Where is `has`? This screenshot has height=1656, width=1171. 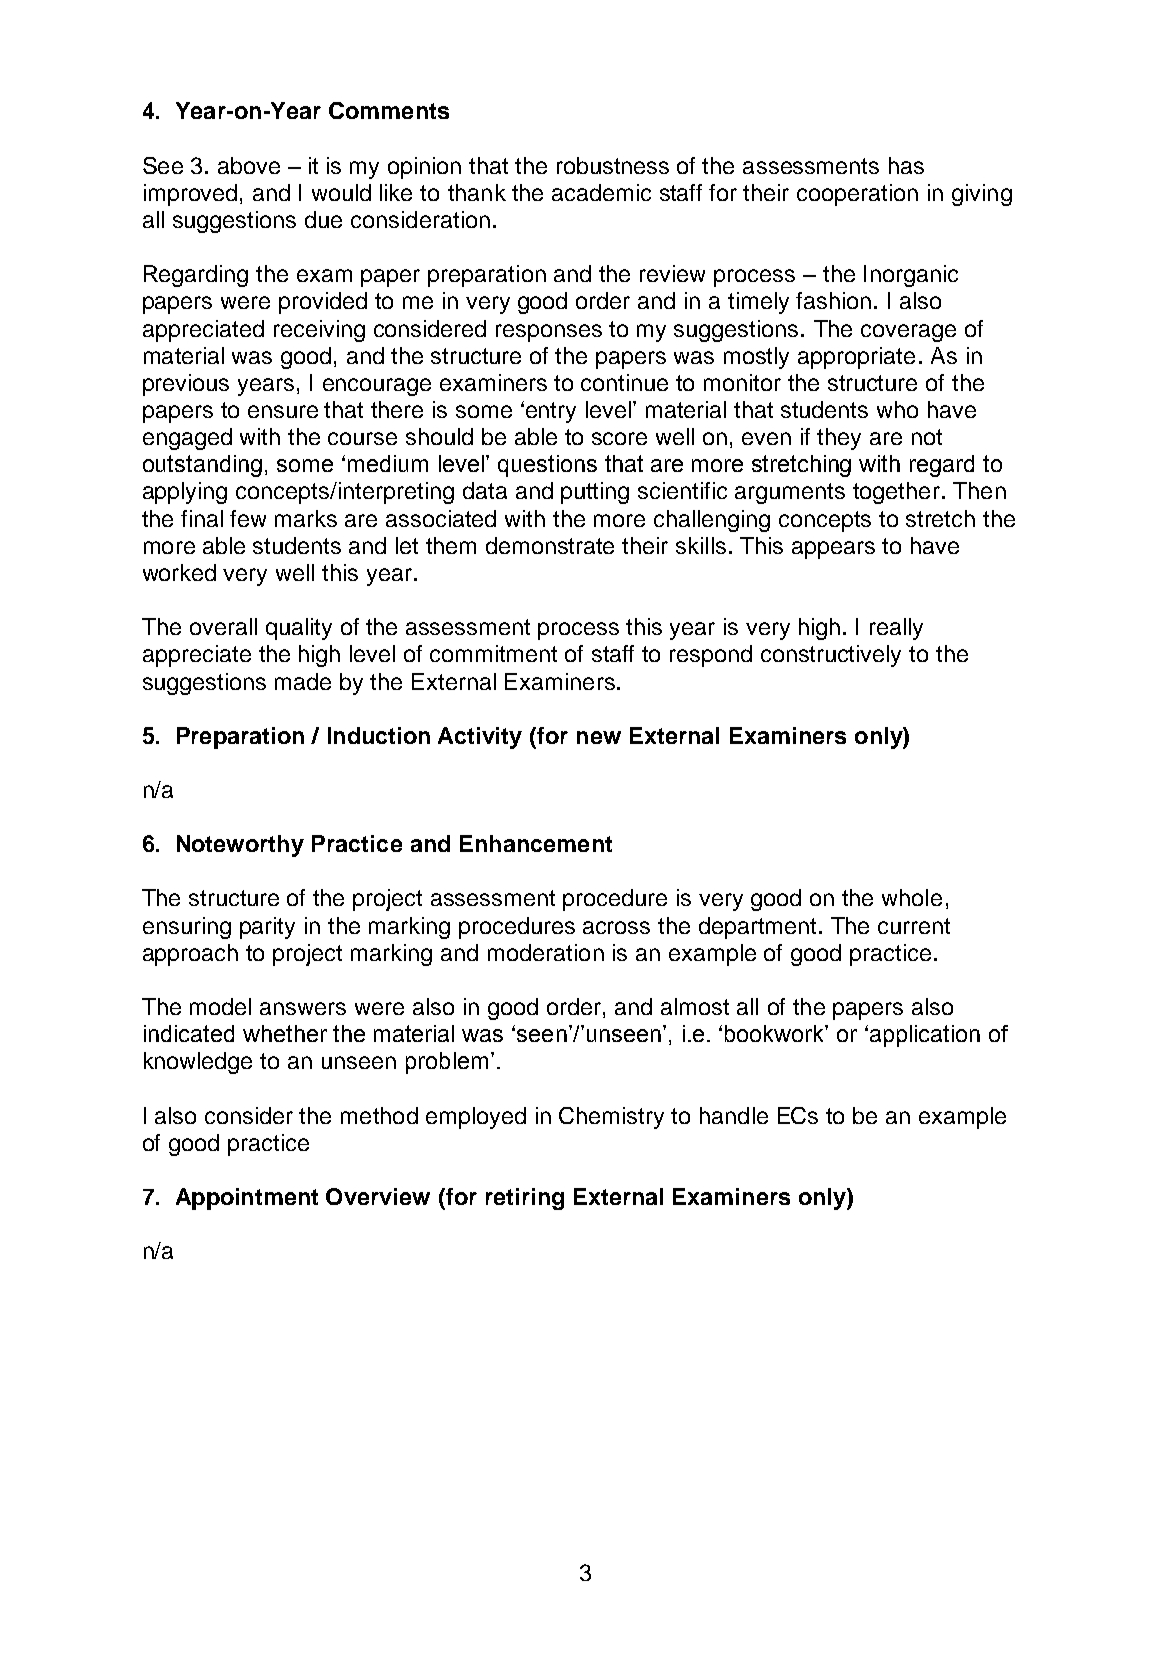
has is located at coordinates (906, 165).
